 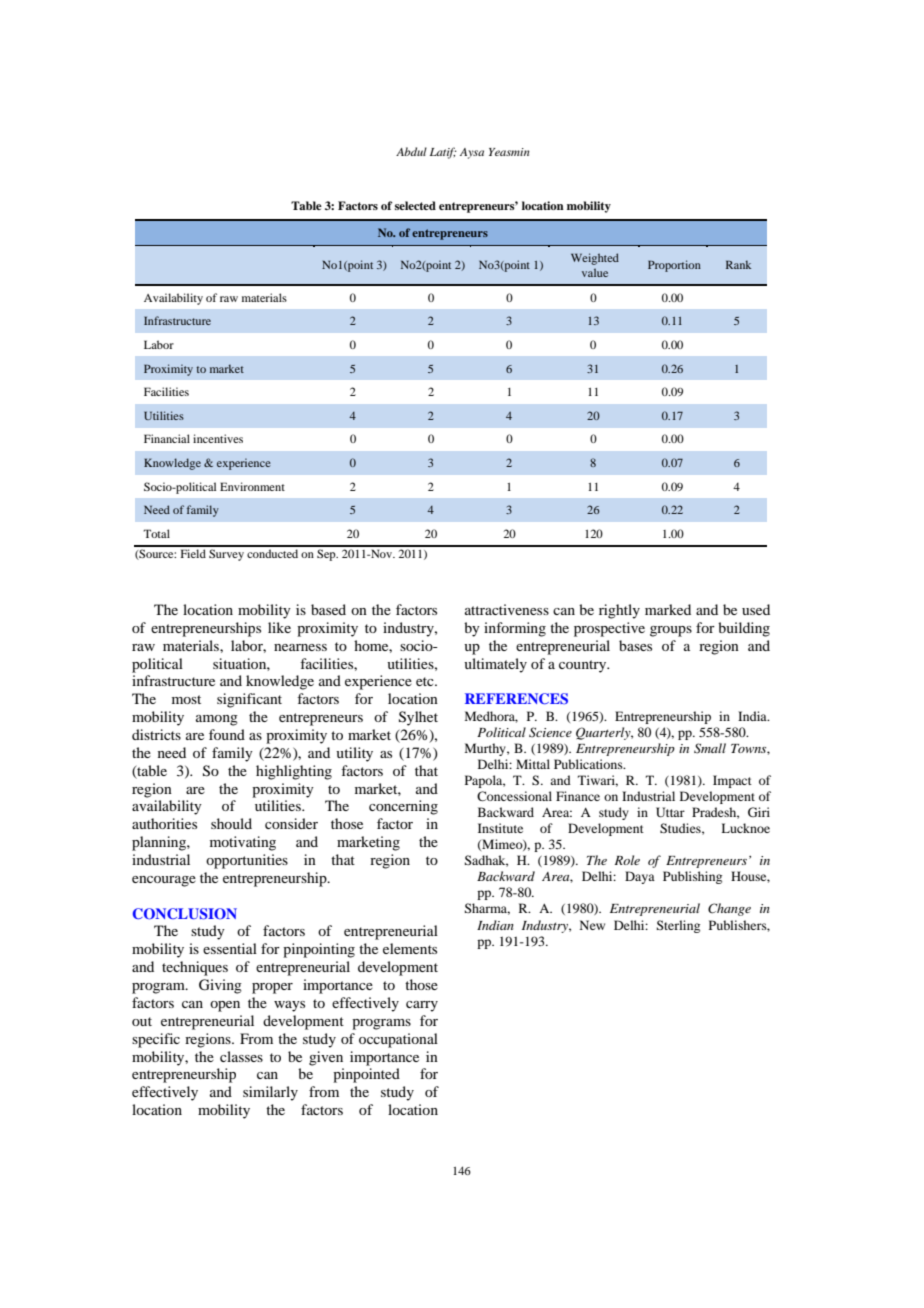 What do you see at coordinates (411, 151) in the screenshot?
I see `Abdul` at bounding box center [411, 151].
